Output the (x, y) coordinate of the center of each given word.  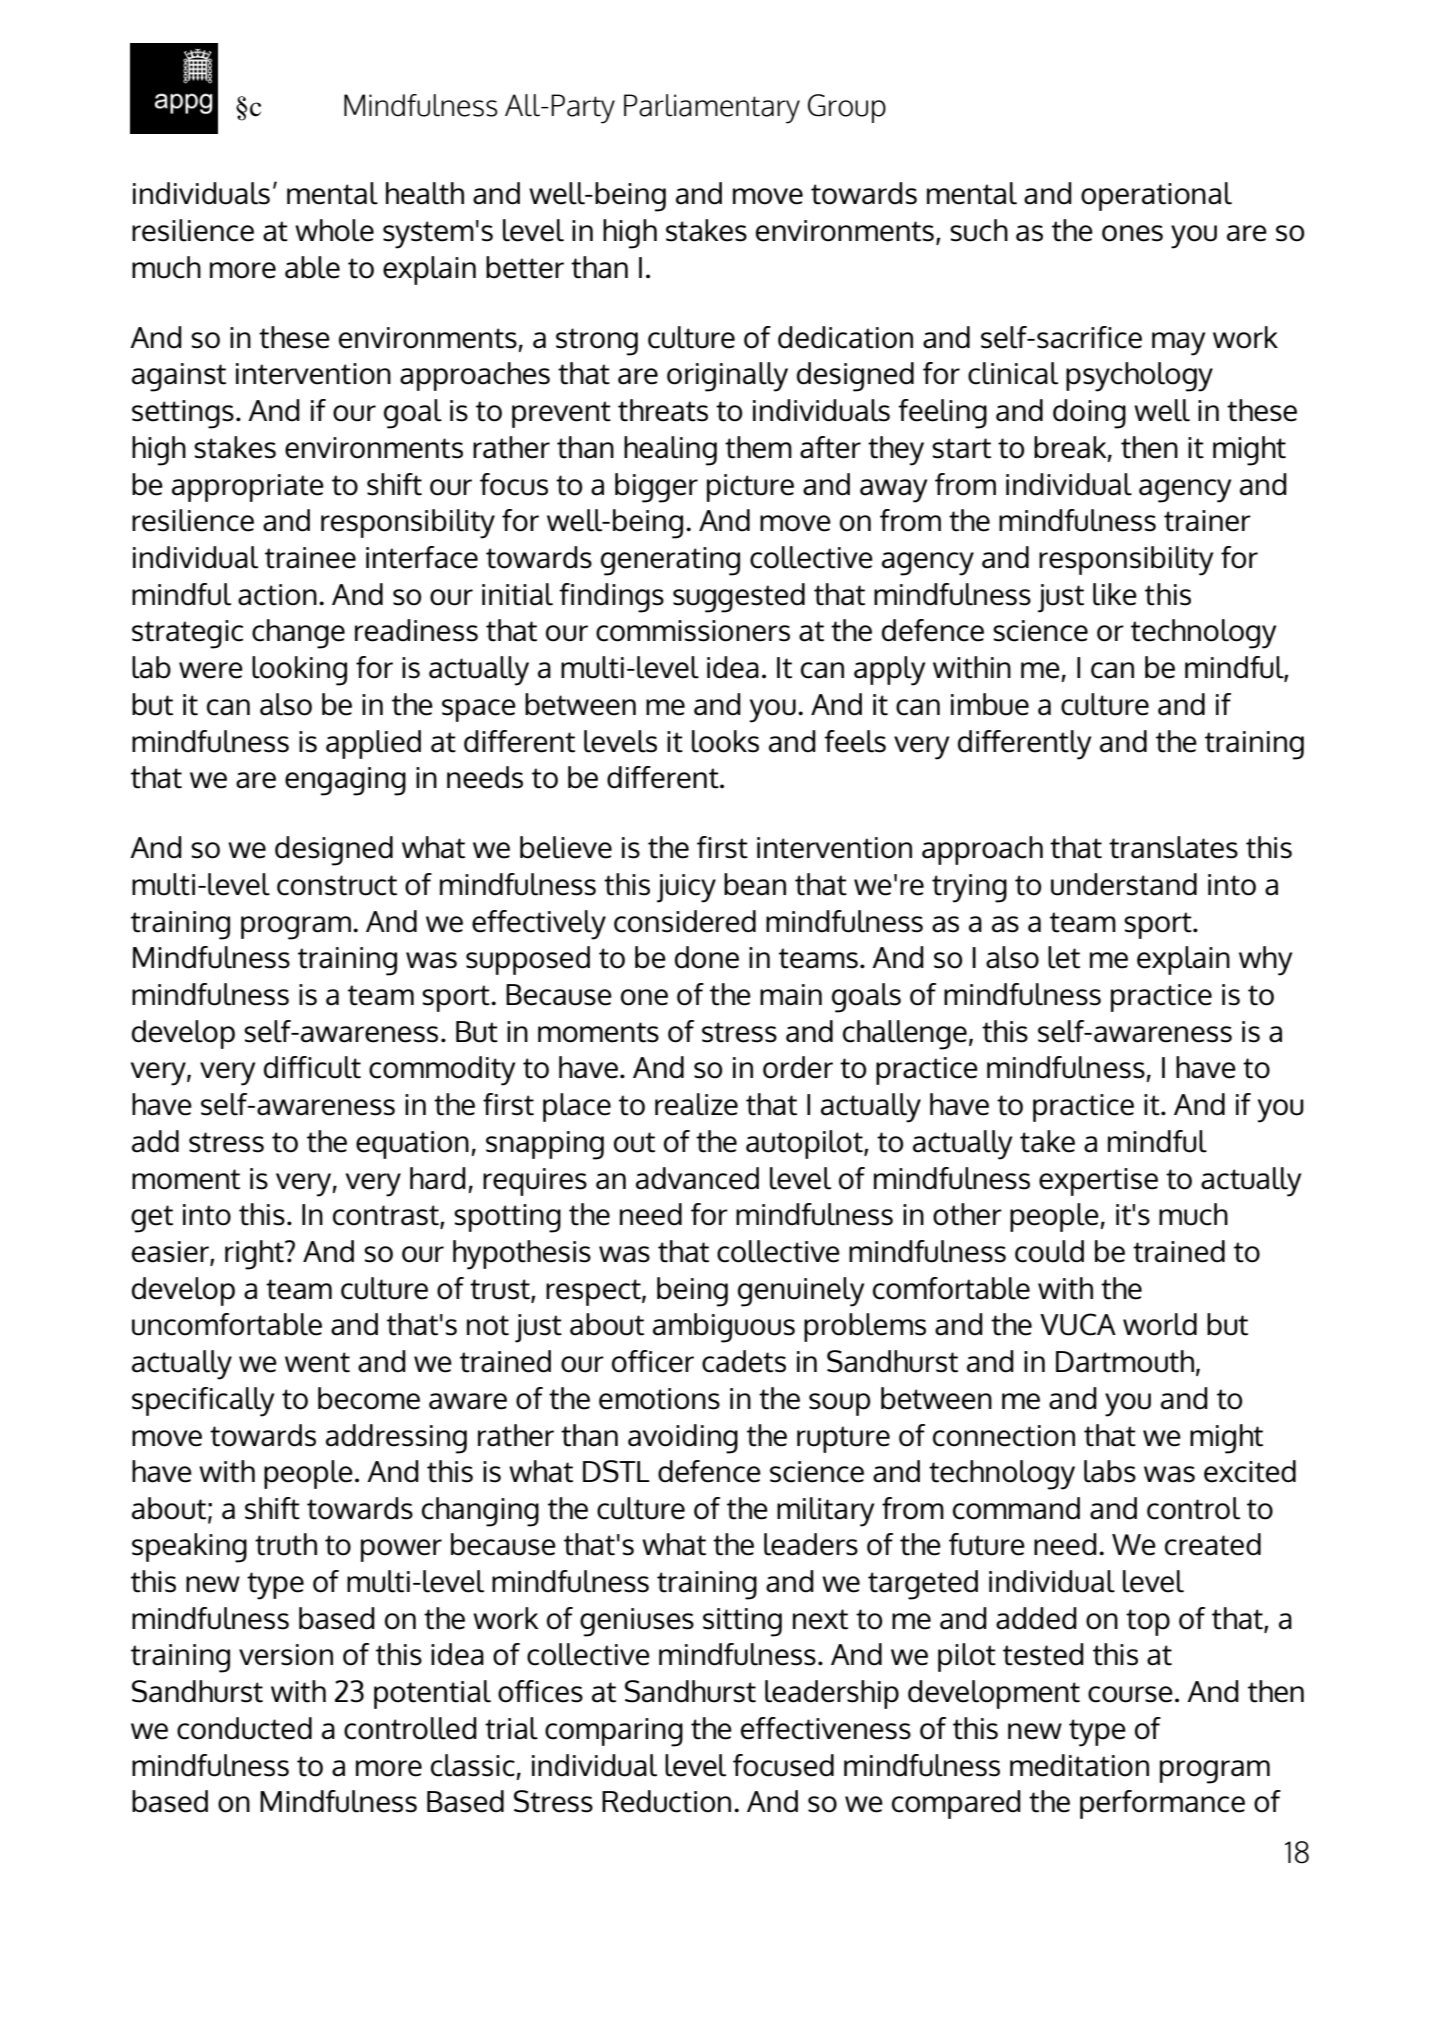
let (1064, 957)
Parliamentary (712, 109)
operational (1156, 196)
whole (334, 230)
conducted (244, 1728)
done (707, 957)
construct (337, 885)
